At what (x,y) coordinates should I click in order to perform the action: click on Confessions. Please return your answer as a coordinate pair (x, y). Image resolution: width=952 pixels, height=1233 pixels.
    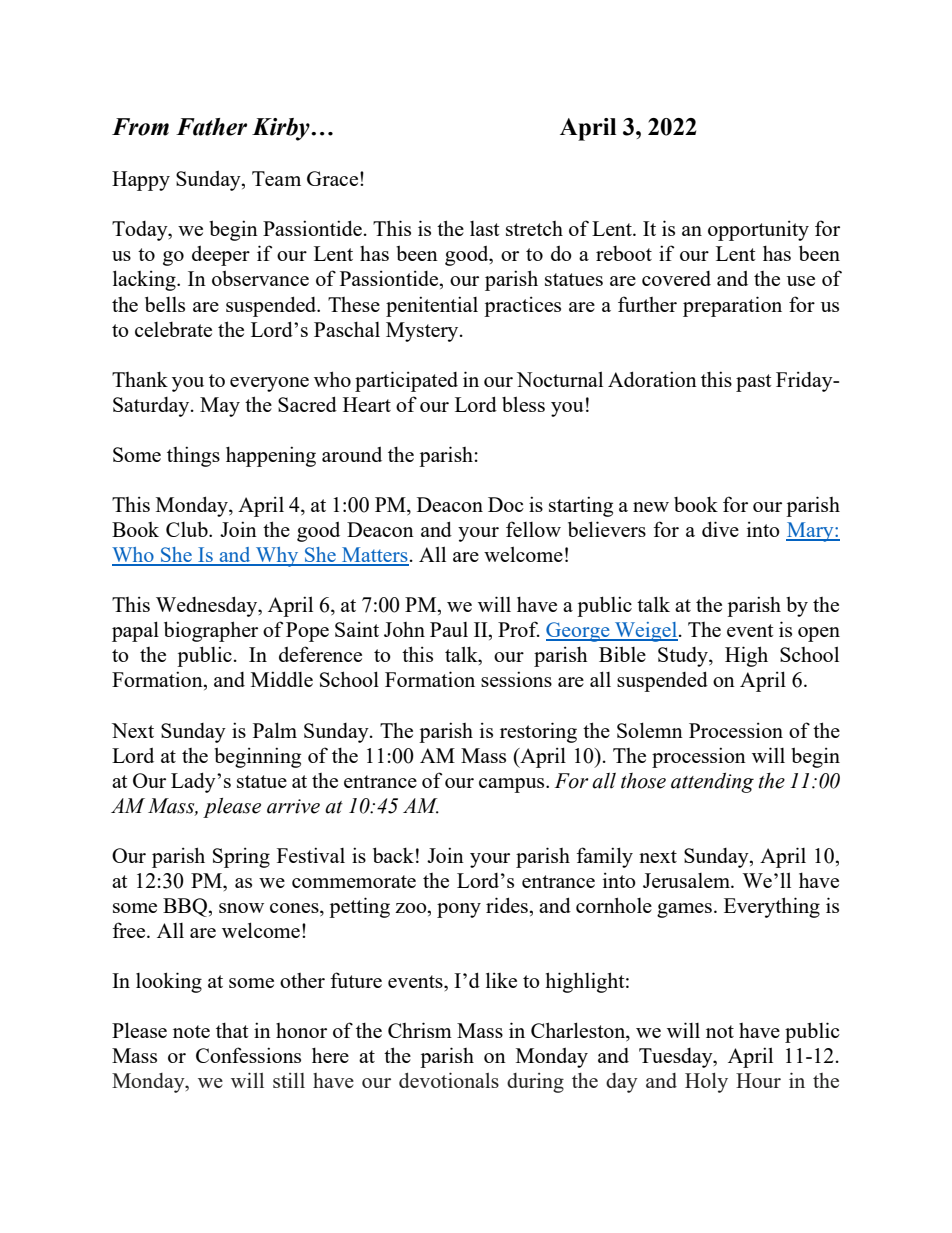
    Looking at the image, I should click on (248, 1055).
